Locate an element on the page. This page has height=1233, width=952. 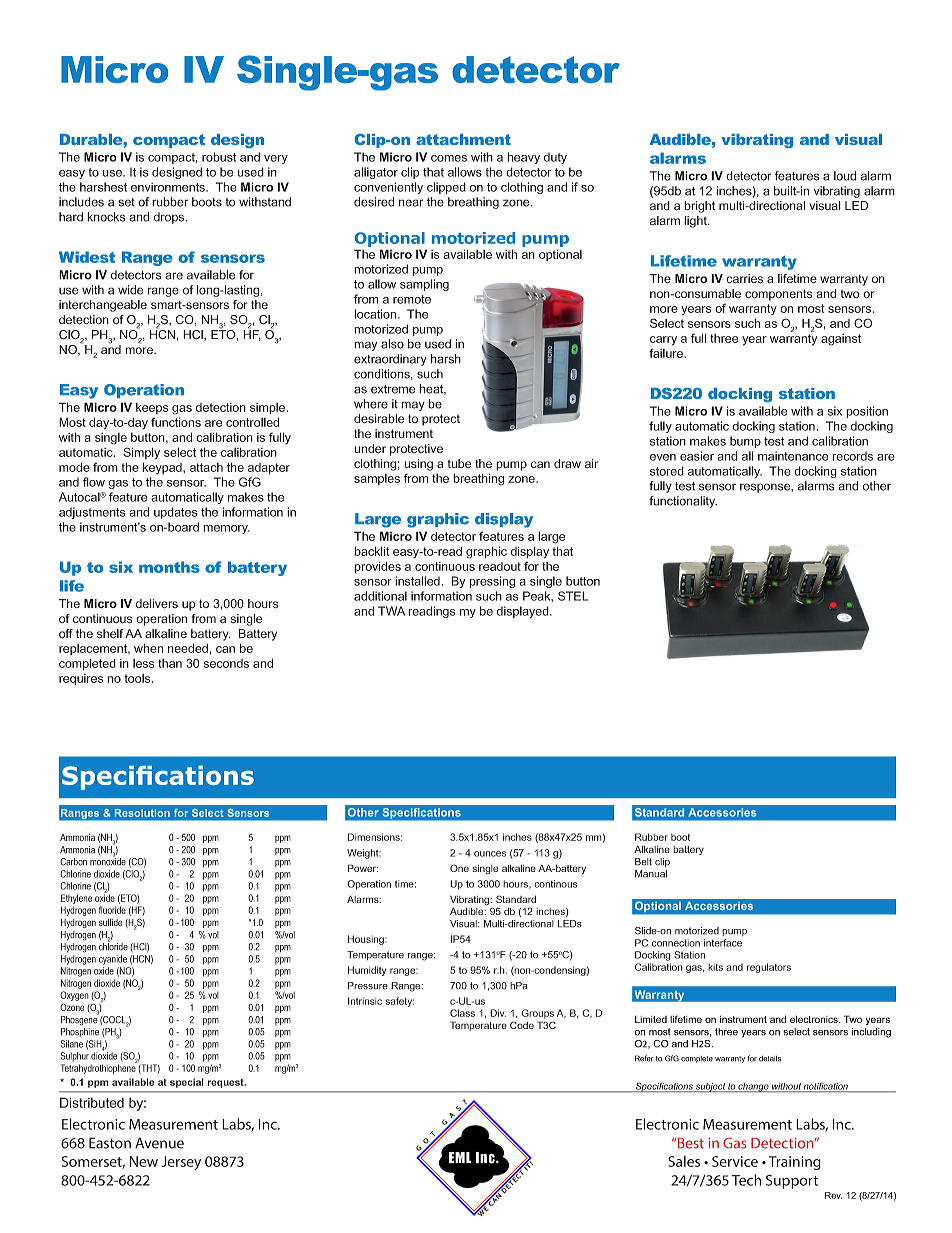
keeps is located at coordinates (152, 408).
